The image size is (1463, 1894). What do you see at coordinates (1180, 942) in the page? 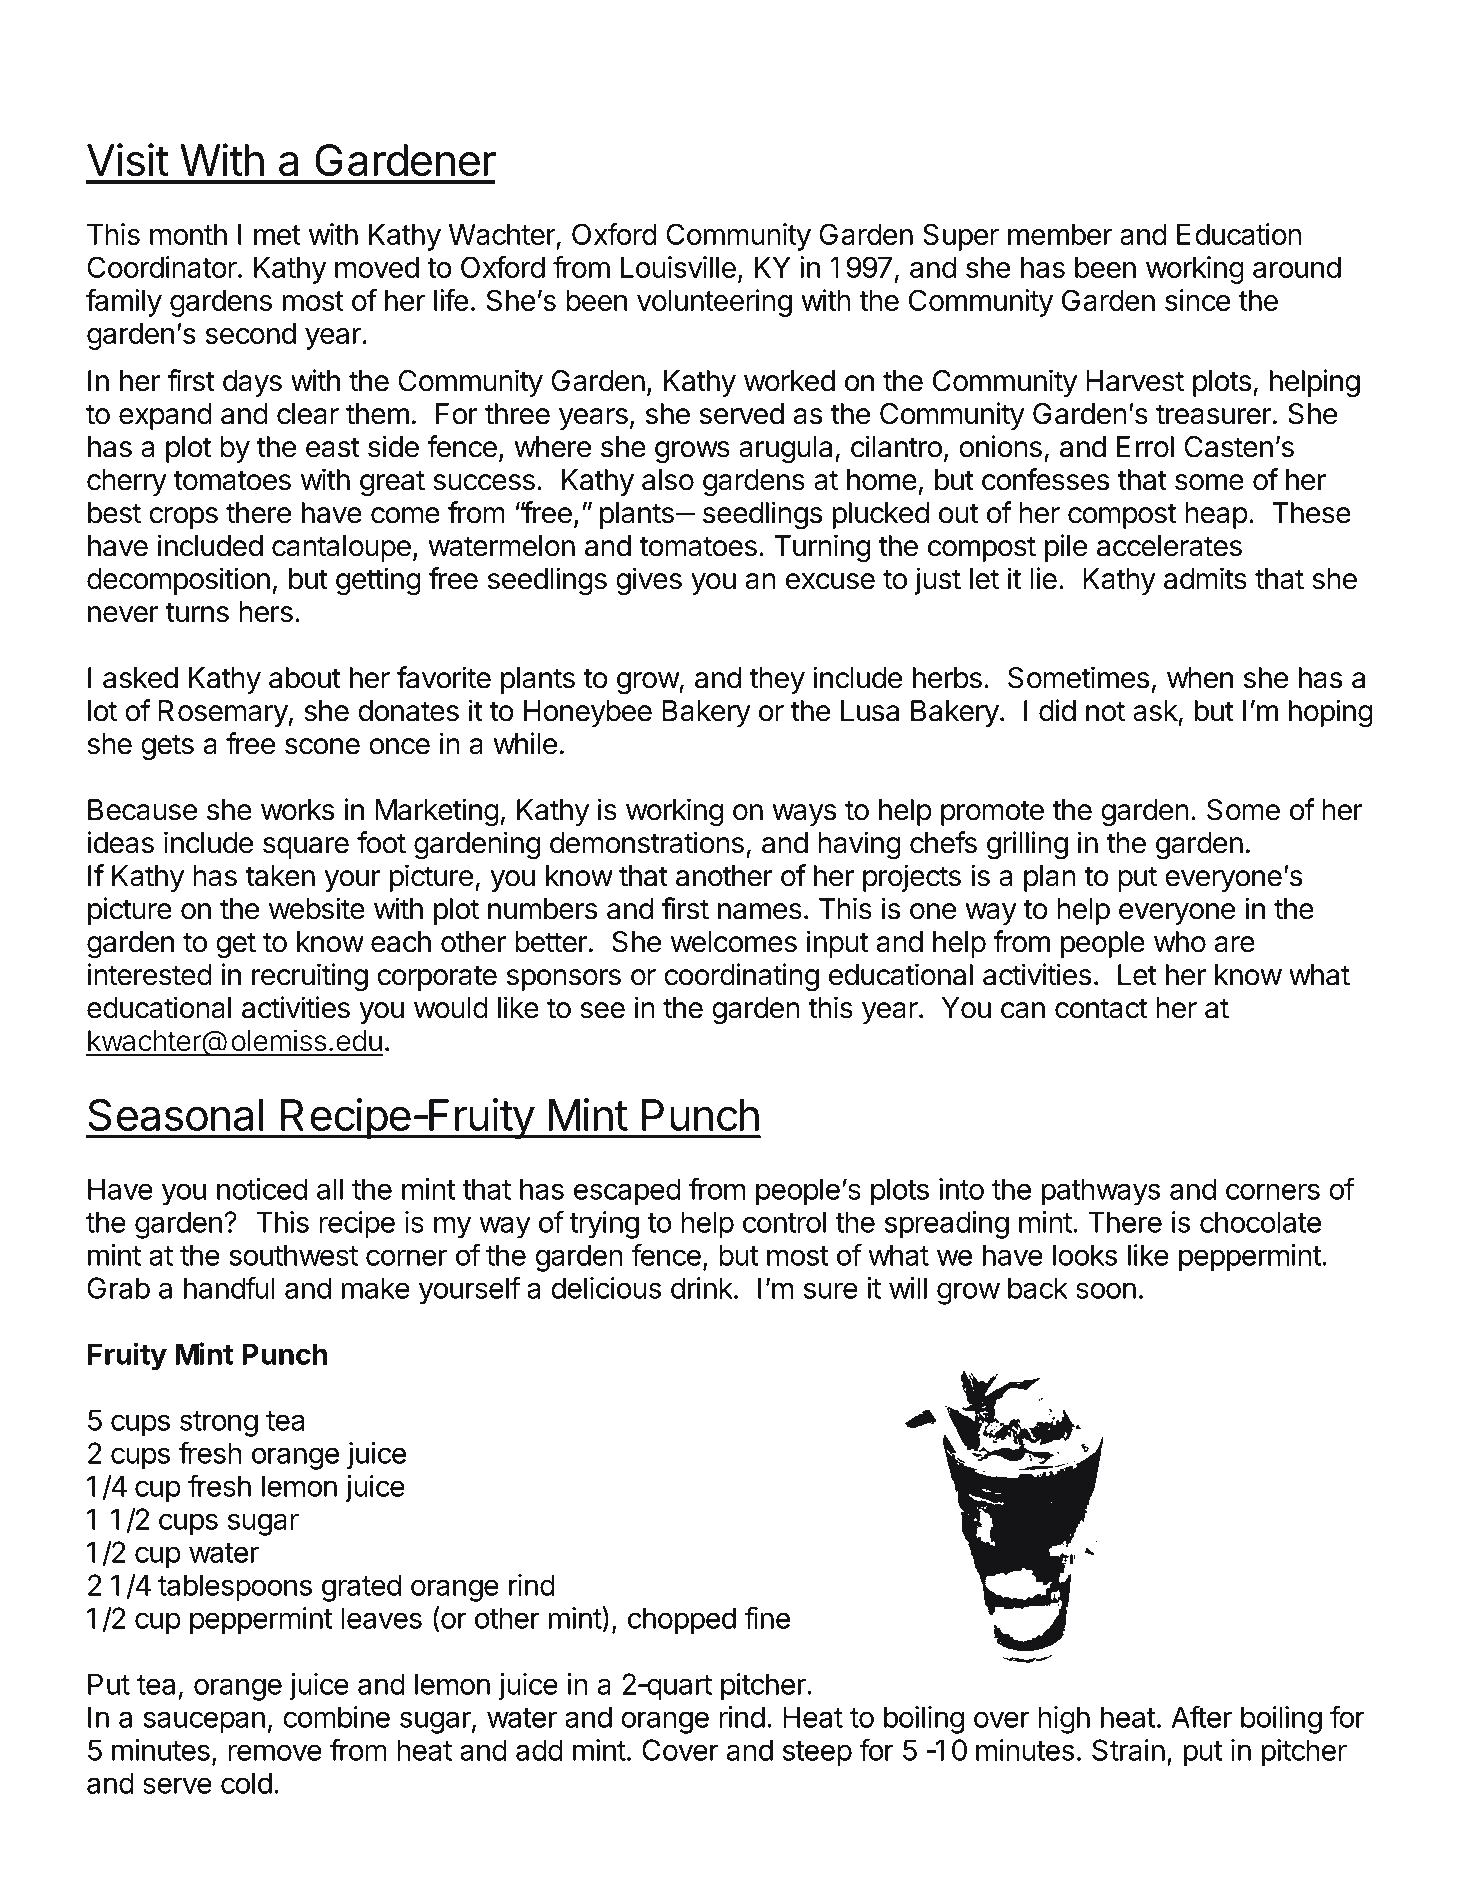
I see `who` at bounding box center [1180, 942].
